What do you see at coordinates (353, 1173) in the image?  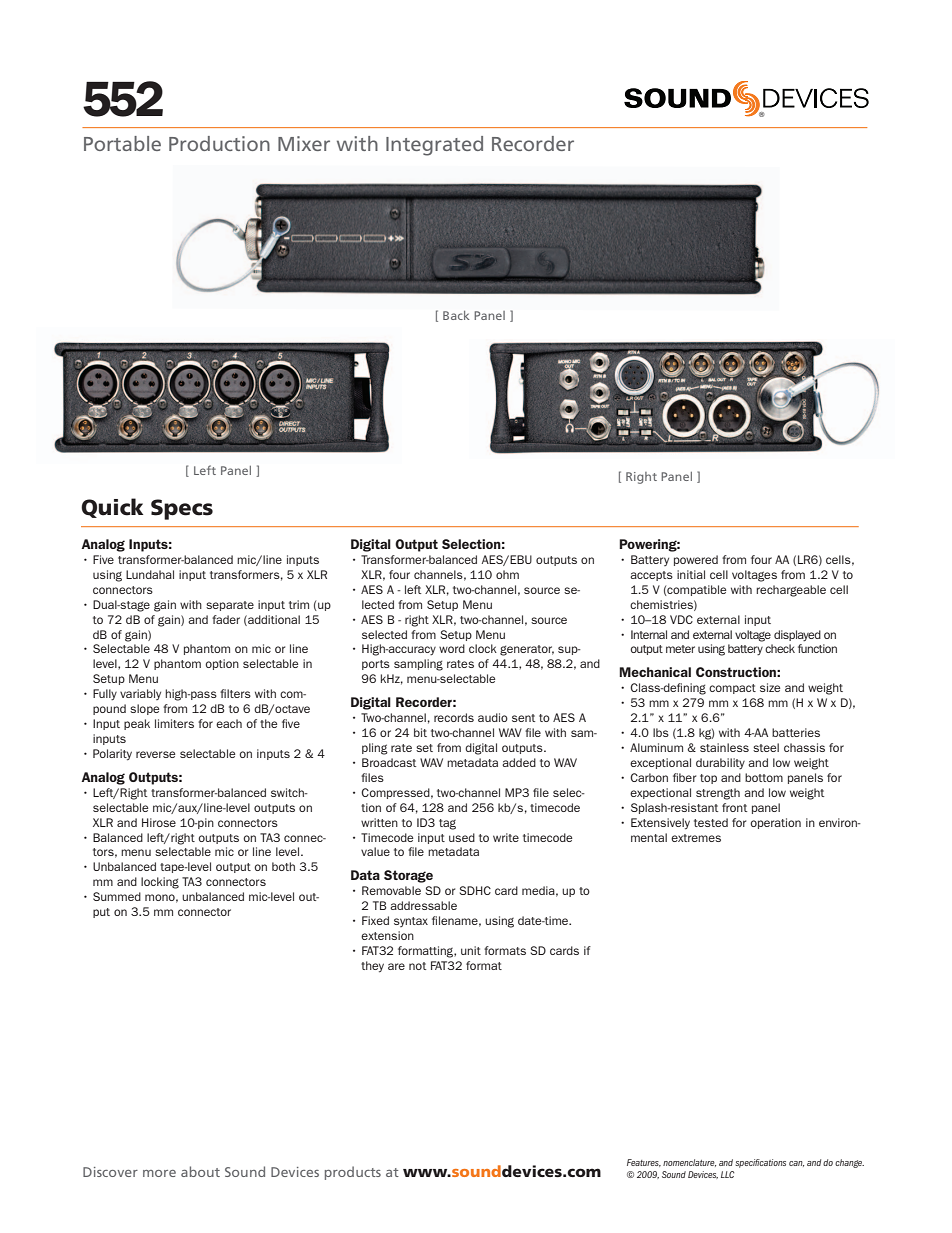 I see `products` at bounding box center [353, 1173].
